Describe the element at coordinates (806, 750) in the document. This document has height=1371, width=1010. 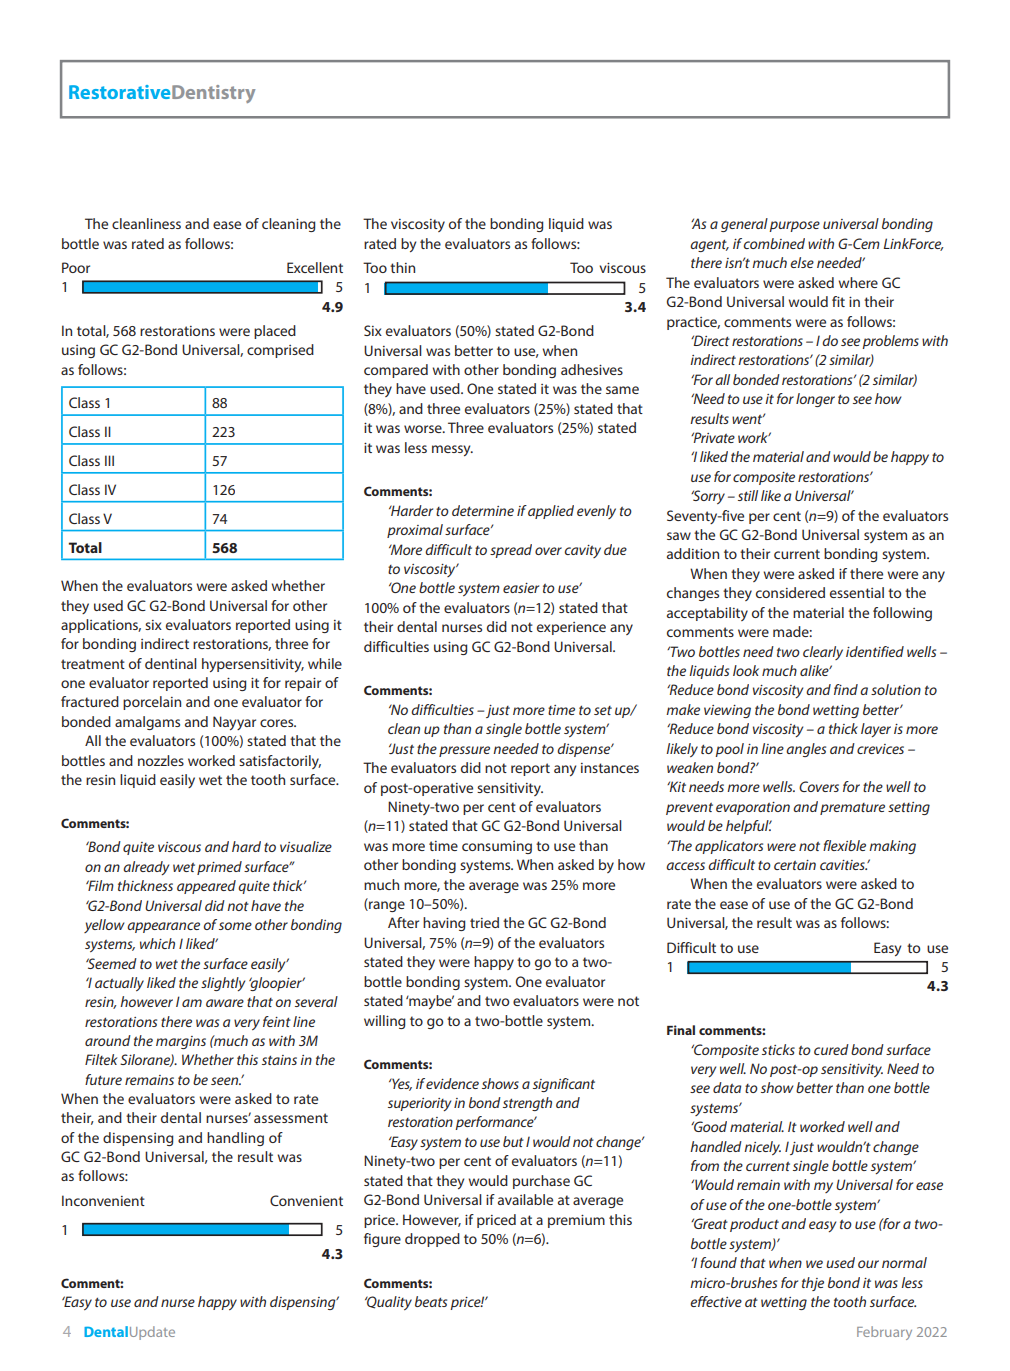
I see `angles` at that location.
